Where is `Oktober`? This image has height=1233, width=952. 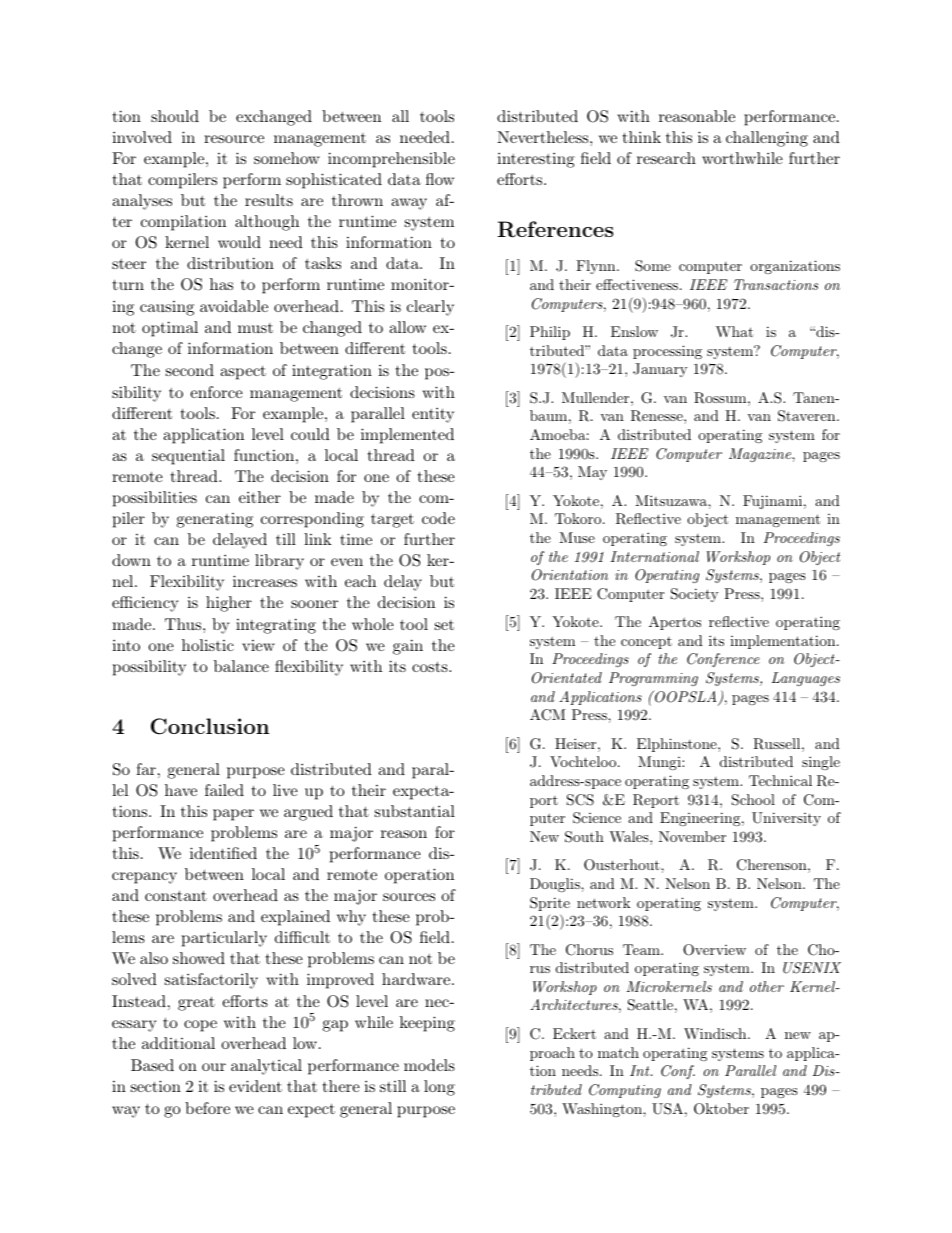 Oktober is located at coordinates (721, 1109).
